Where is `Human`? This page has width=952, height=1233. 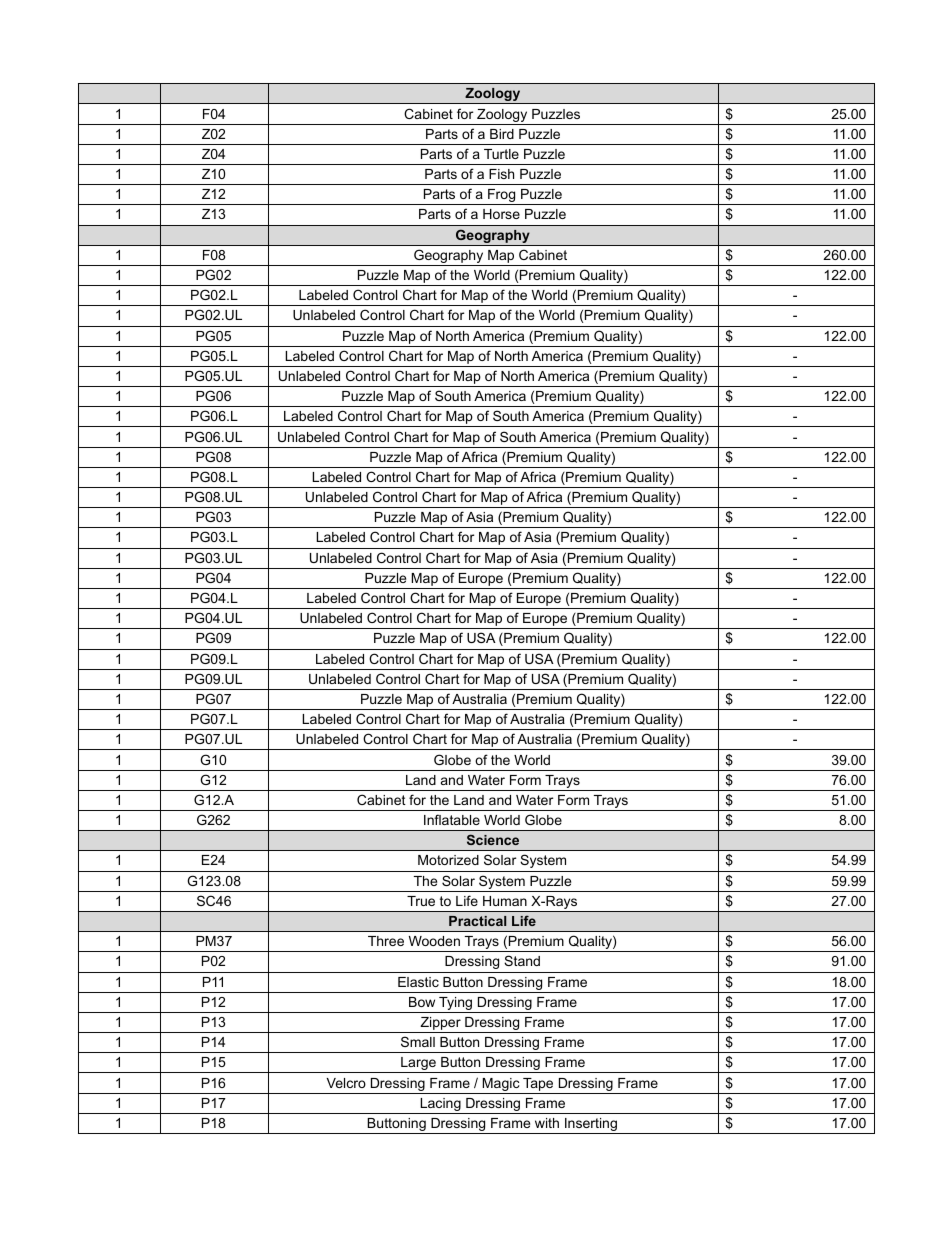 Human is located at coordinates (505, 901).
